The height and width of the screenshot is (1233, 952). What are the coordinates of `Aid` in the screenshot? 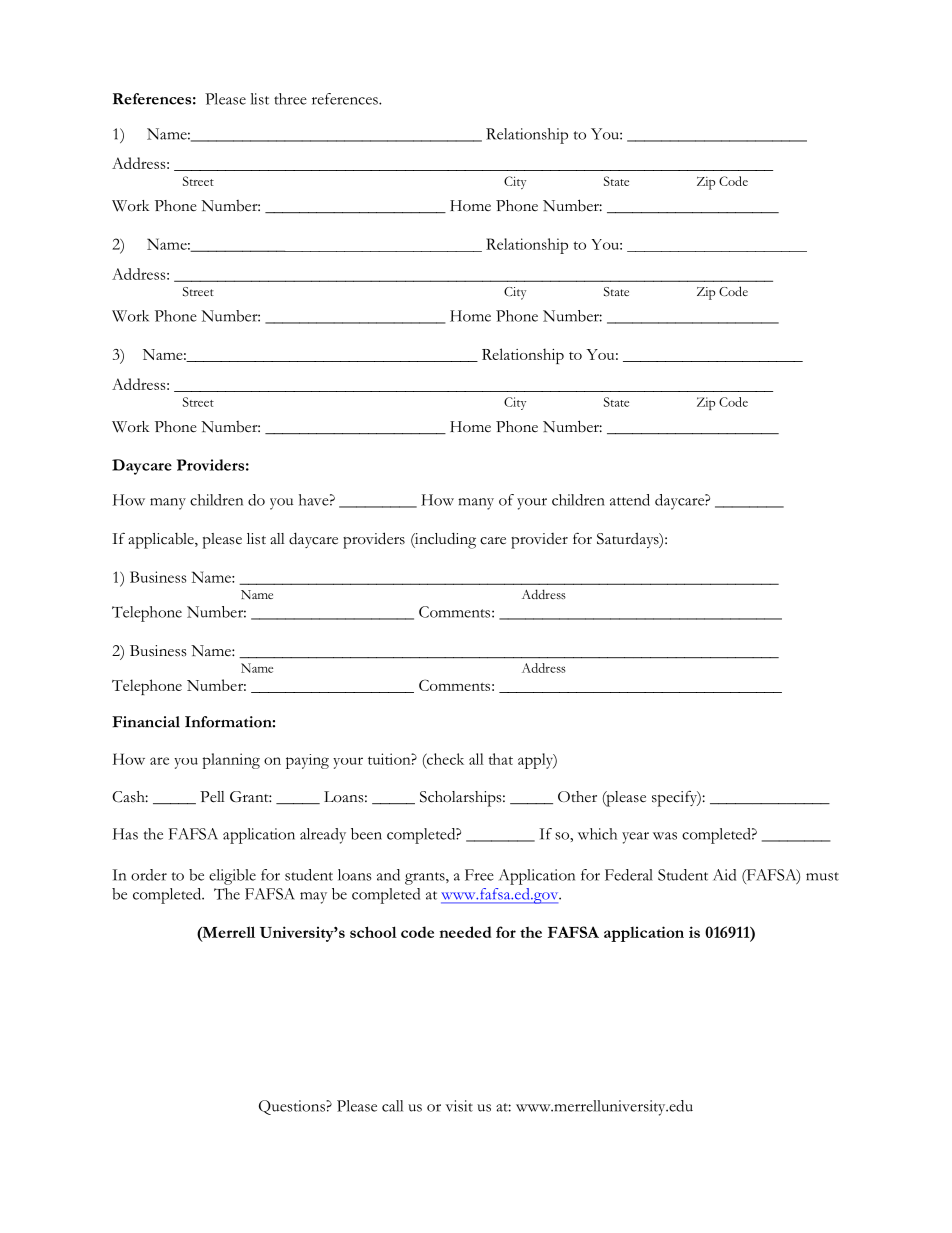 It's located at (724, 875).
